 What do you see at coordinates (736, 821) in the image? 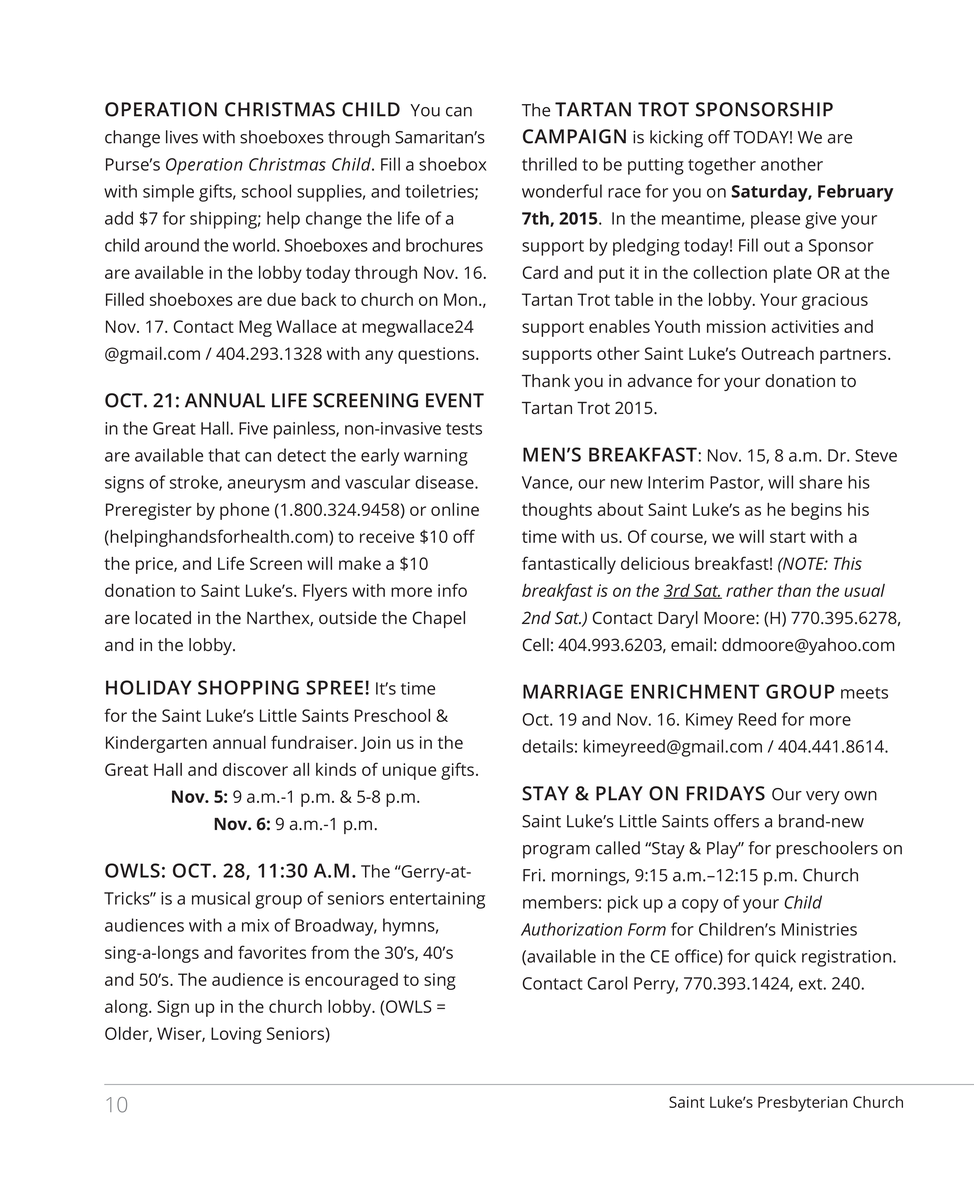
I see `offers` at bounding box center [736, 821].
